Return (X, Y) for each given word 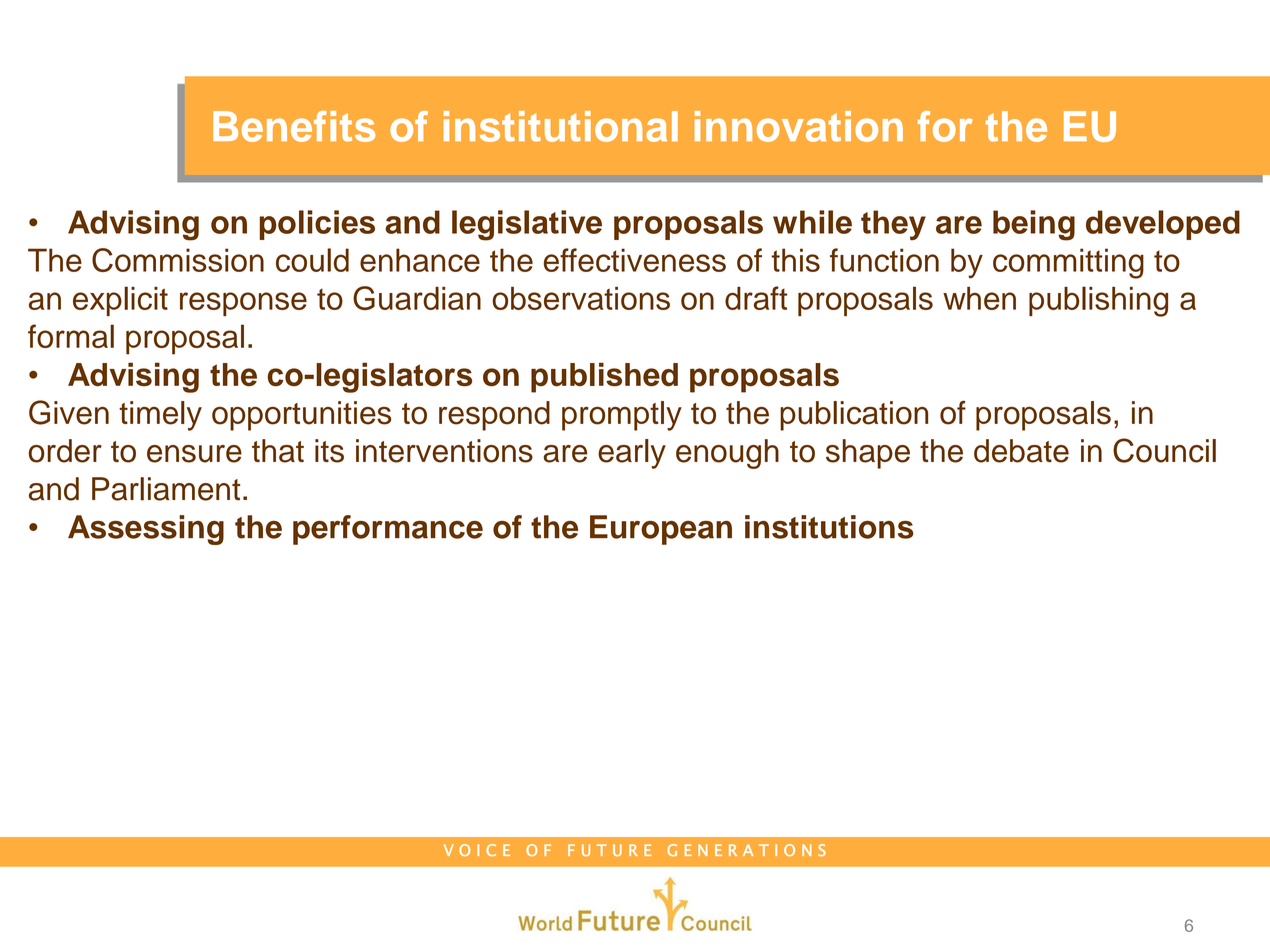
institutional (560, 126)
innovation (799, 126)
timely (160, 416)
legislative (527, 225)
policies (317, 225)
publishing (1098, 301)
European (661, 530)
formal (71, 336)
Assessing (146, 530)
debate (1021, 451)
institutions (829, 527)
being (1034, 225)
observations (581, 298)
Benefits (294, 126)
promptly (622, 416)
